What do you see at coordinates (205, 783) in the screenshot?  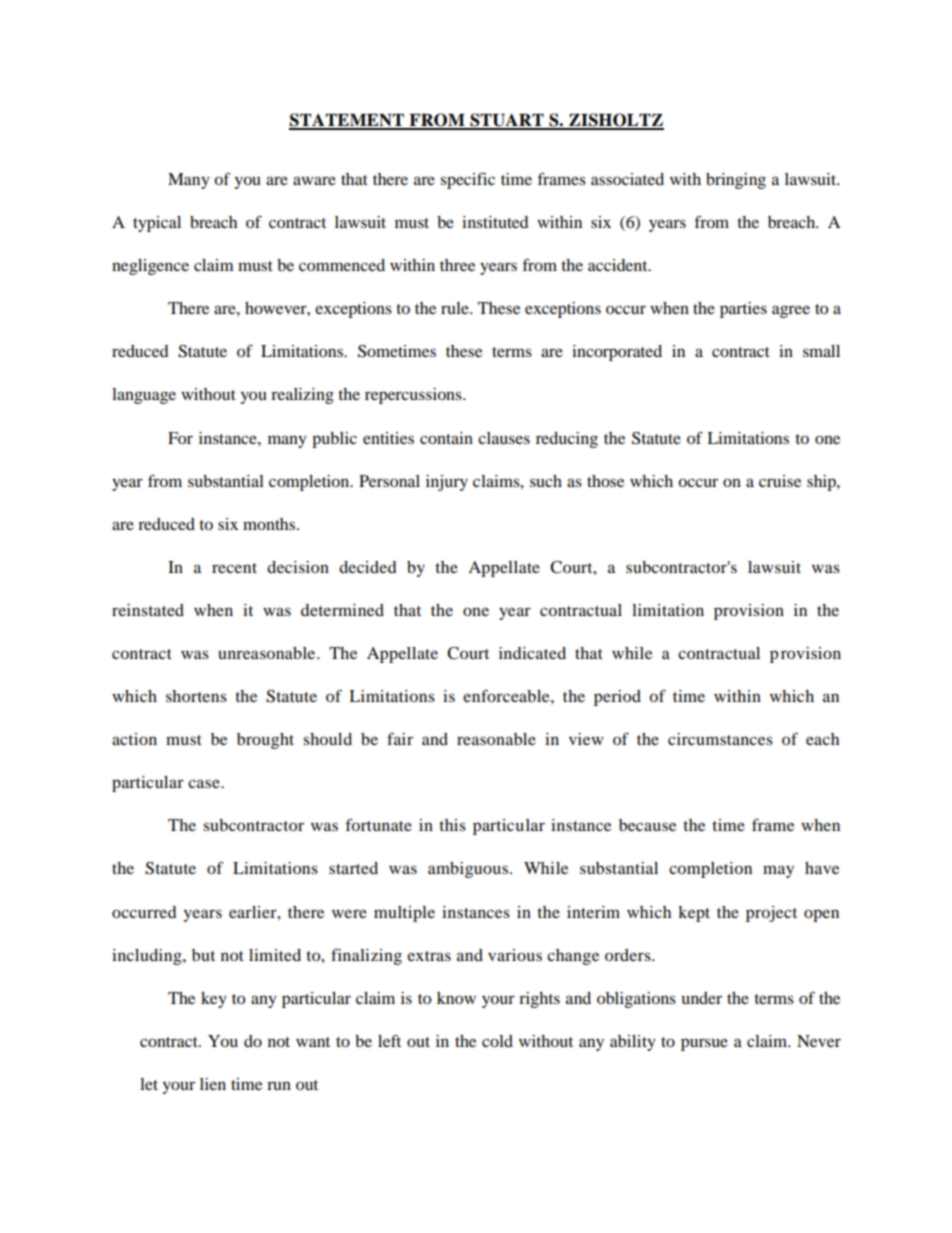 I see `case` at bounding box center [205, 783].
